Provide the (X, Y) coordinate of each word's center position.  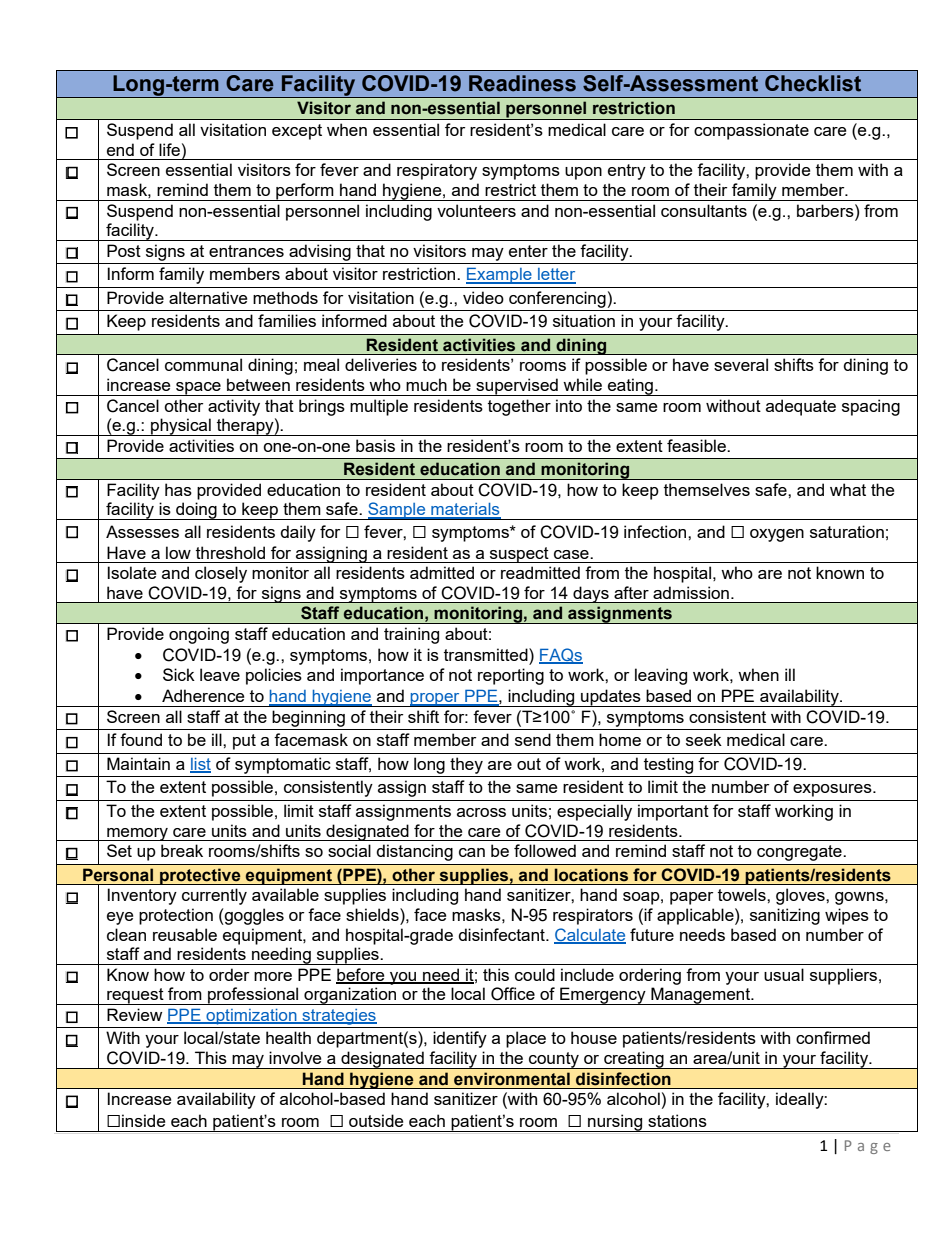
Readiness (522, 83)
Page (868, 1147)
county (554, 1060)
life (169, 149)
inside (143, 1120)
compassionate (751, 131)
